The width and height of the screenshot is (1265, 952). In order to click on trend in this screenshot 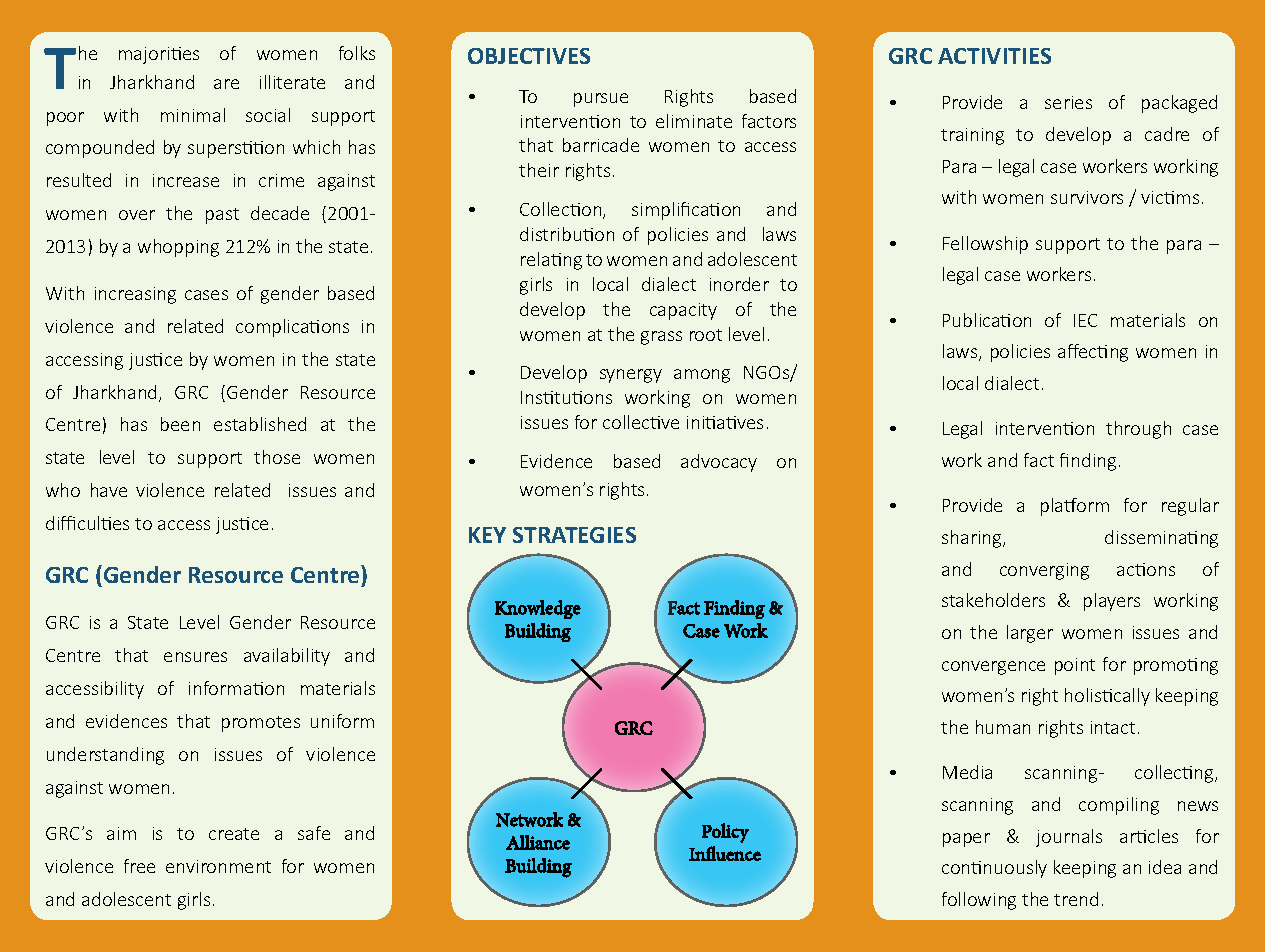, I will do `click(1076, 899)`.
